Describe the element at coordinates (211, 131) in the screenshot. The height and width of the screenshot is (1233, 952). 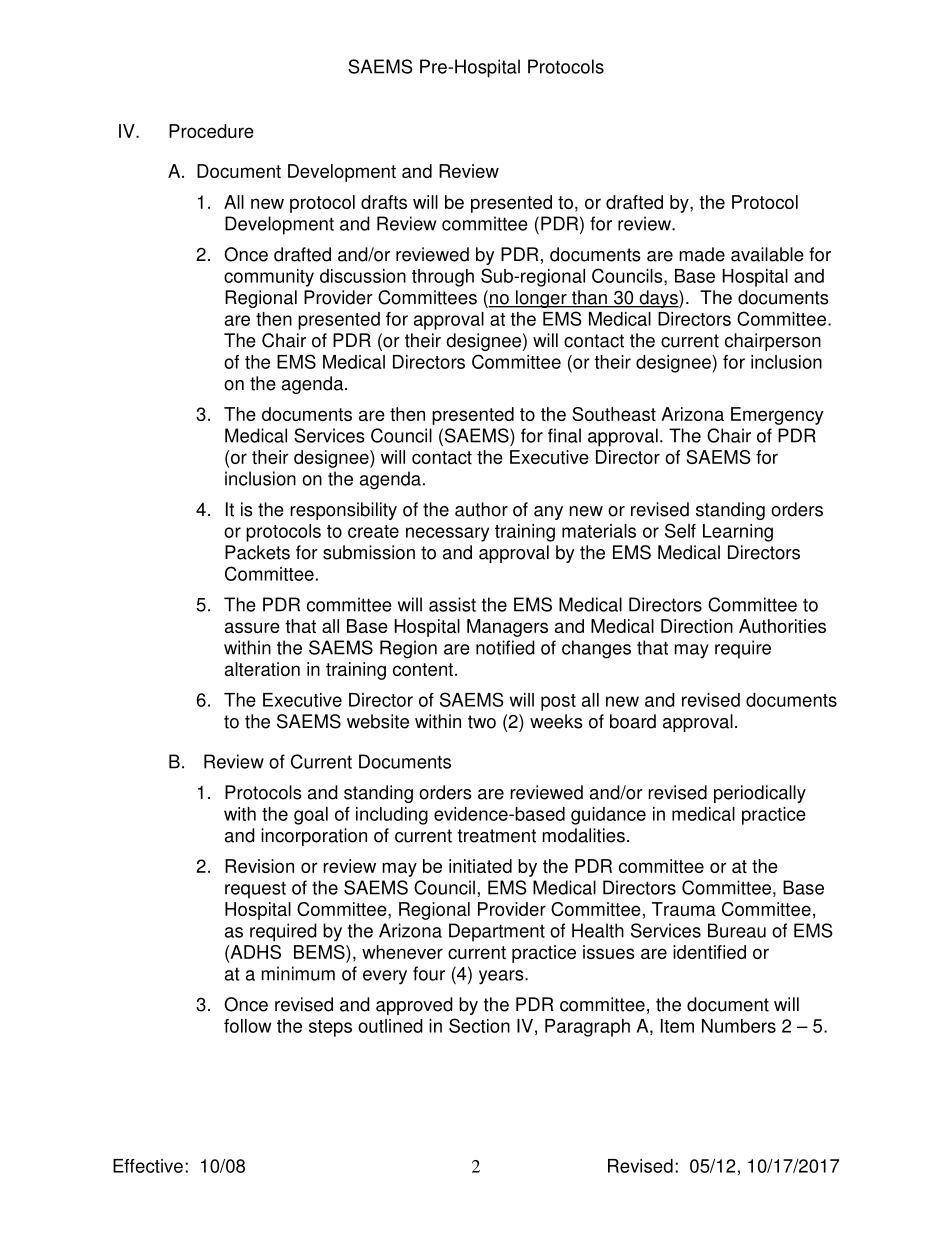
I see `Procedure` at that location.
